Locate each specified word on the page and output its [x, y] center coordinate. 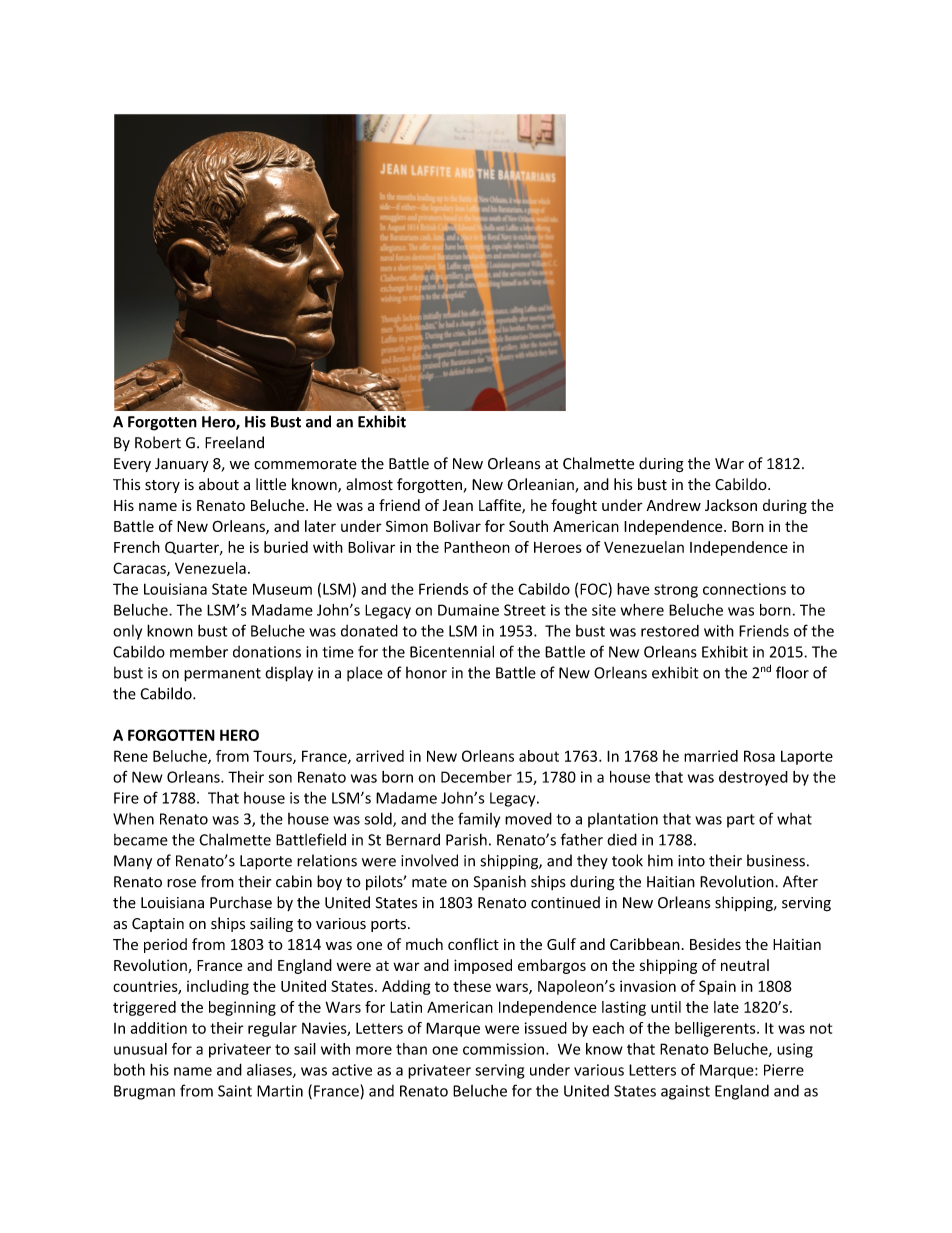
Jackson [731, 505]
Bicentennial [452, 651]
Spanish [500, 882]
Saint [235, 1091]
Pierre [784, 1070]
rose [181, 883]
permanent [222, 675]
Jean [458, 505]
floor [792, 672]
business [776, 860]
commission [503, 1049]
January [182, 465]
